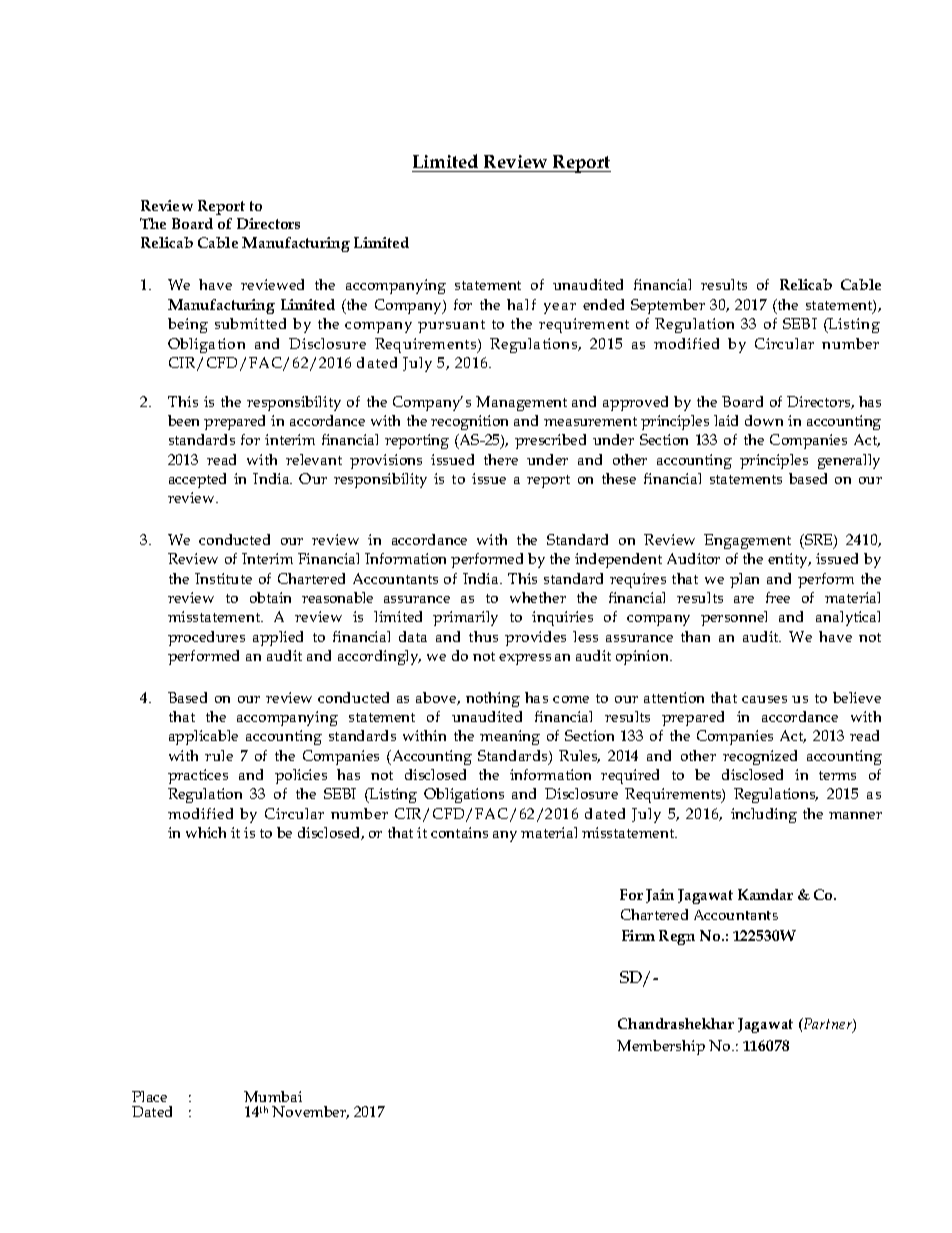 This document has height=1233, width=952. Describe the element at coordinates (250, 323) in the document. I see `submitted` at that location.
